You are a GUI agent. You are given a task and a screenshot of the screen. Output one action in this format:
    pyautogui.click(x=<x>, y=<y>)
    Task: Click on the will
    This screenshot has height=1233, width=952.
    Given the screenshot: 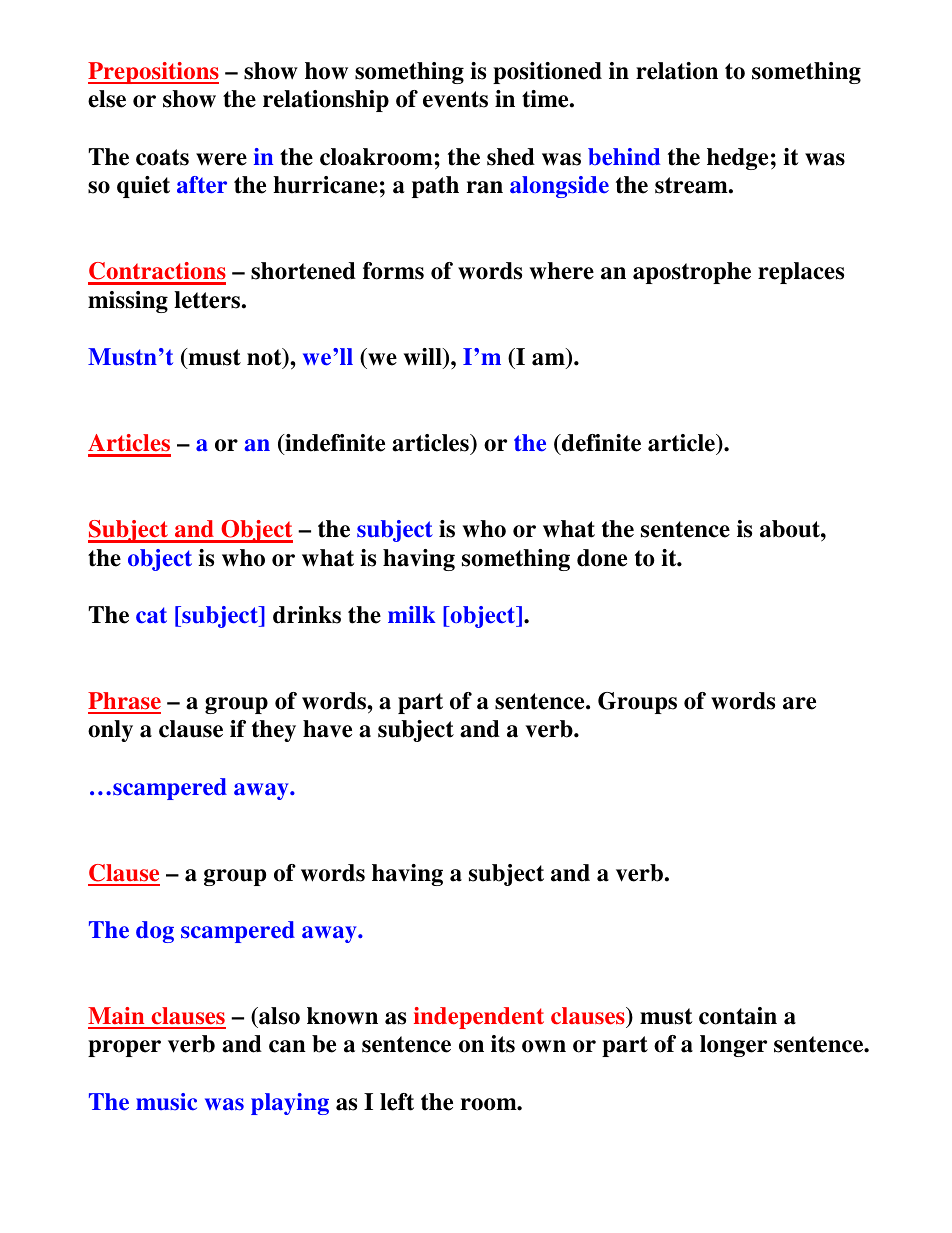 What is the action you would take?
    pyautogui.click(x=424, y=356)
